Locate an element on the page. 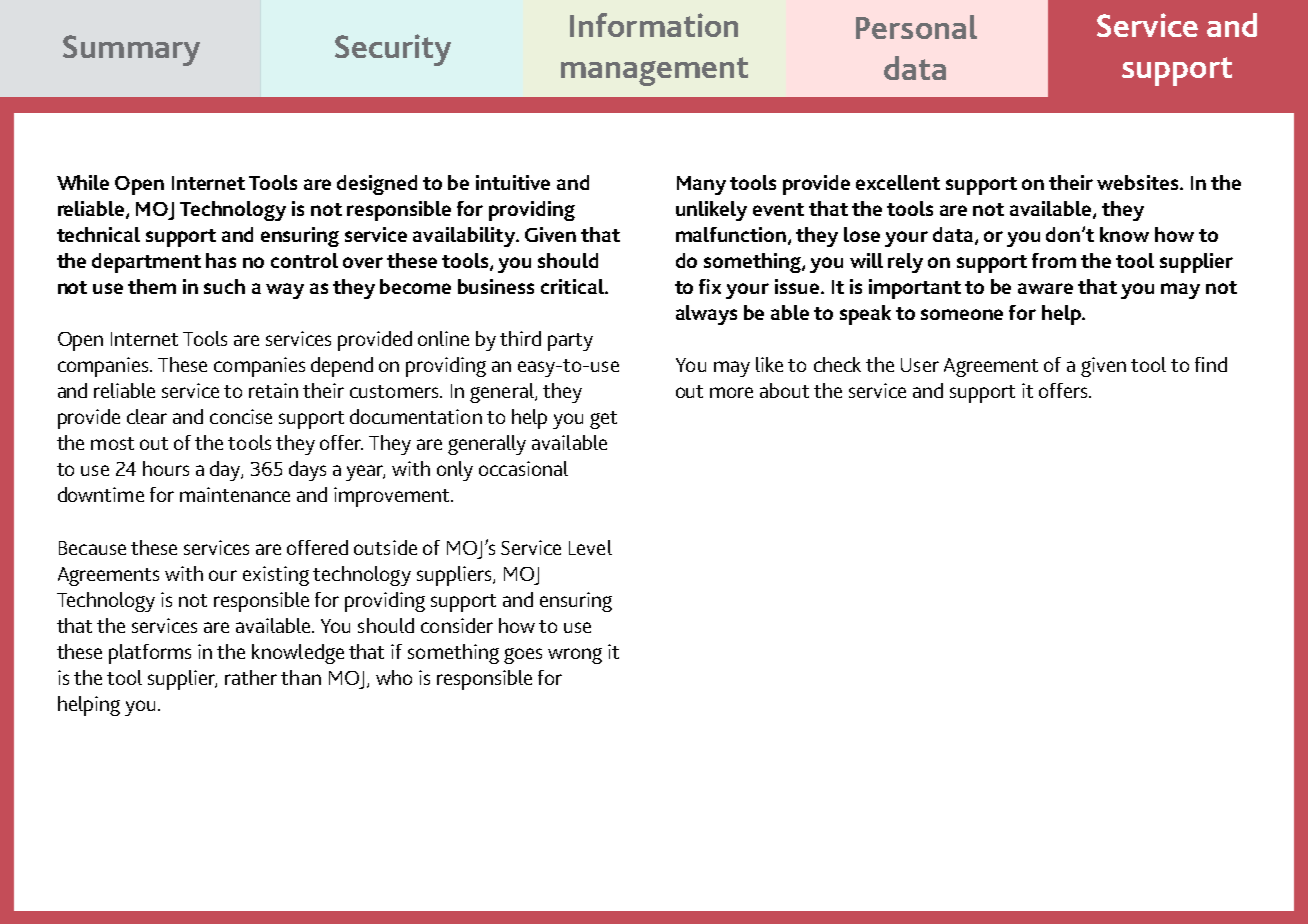 This document has width=1308, height=924. Level is located at coordinates (590, 547).
